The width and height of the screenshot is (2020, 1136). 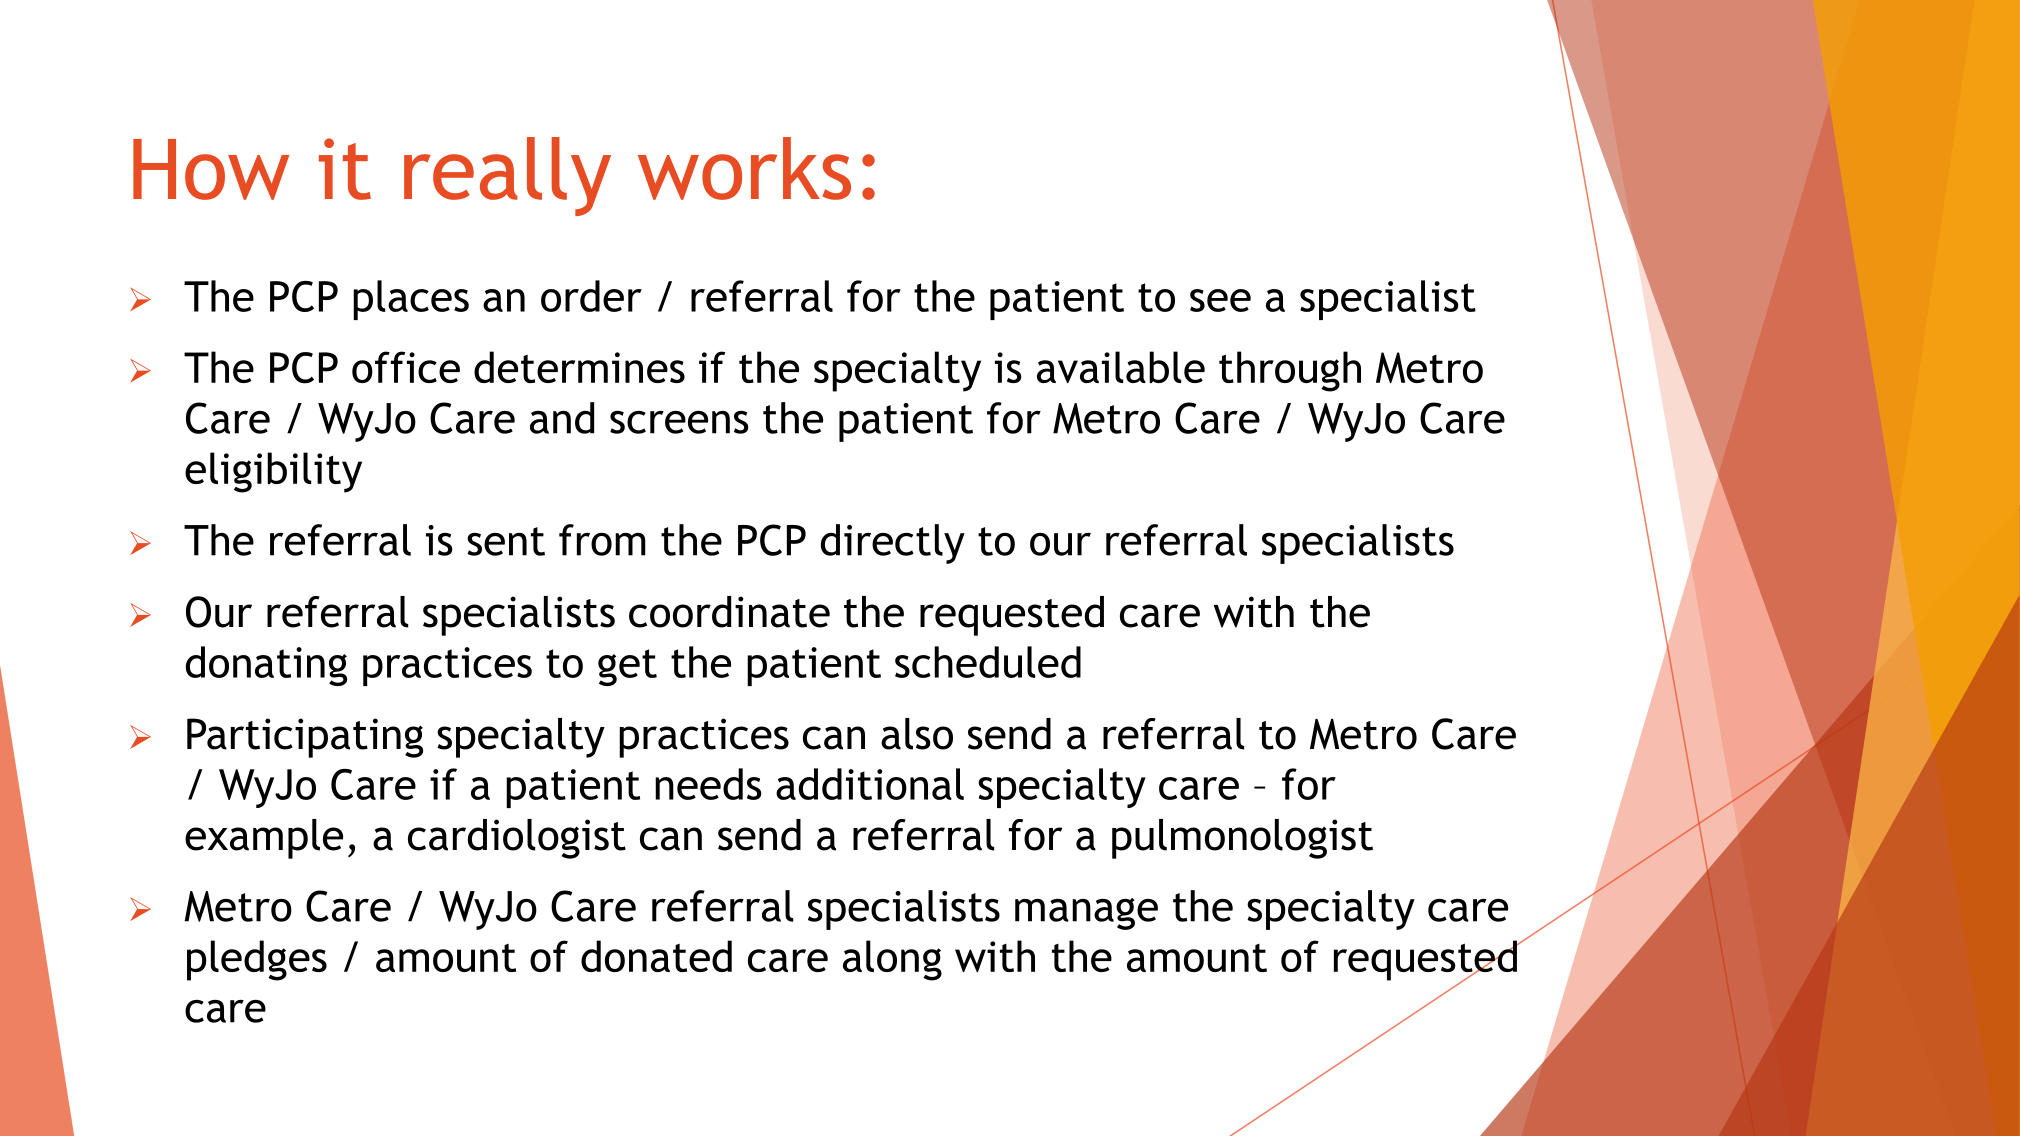 I want to click on donating, so click(x=266, y=666).
